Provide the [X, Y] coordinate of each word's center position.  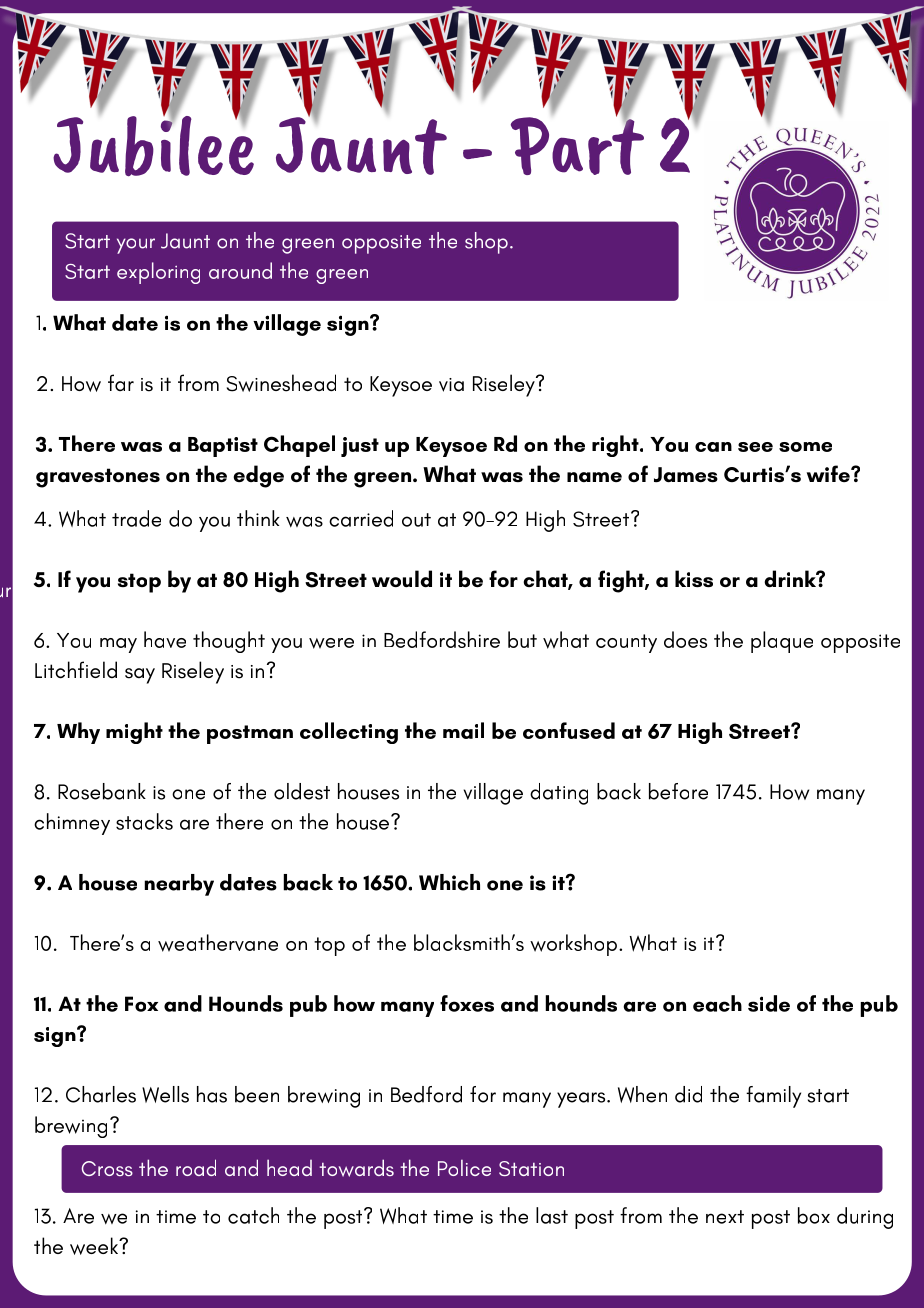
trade [136, 518]
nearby [179, 885]
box [814, 1215]
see [755, 447]
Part [577, 144]
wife [829, 473]
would [402, 579]
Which [449, 882]
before [678, 791]
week [95, 1246]
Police [464, 1168]
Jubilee [153, 144]
